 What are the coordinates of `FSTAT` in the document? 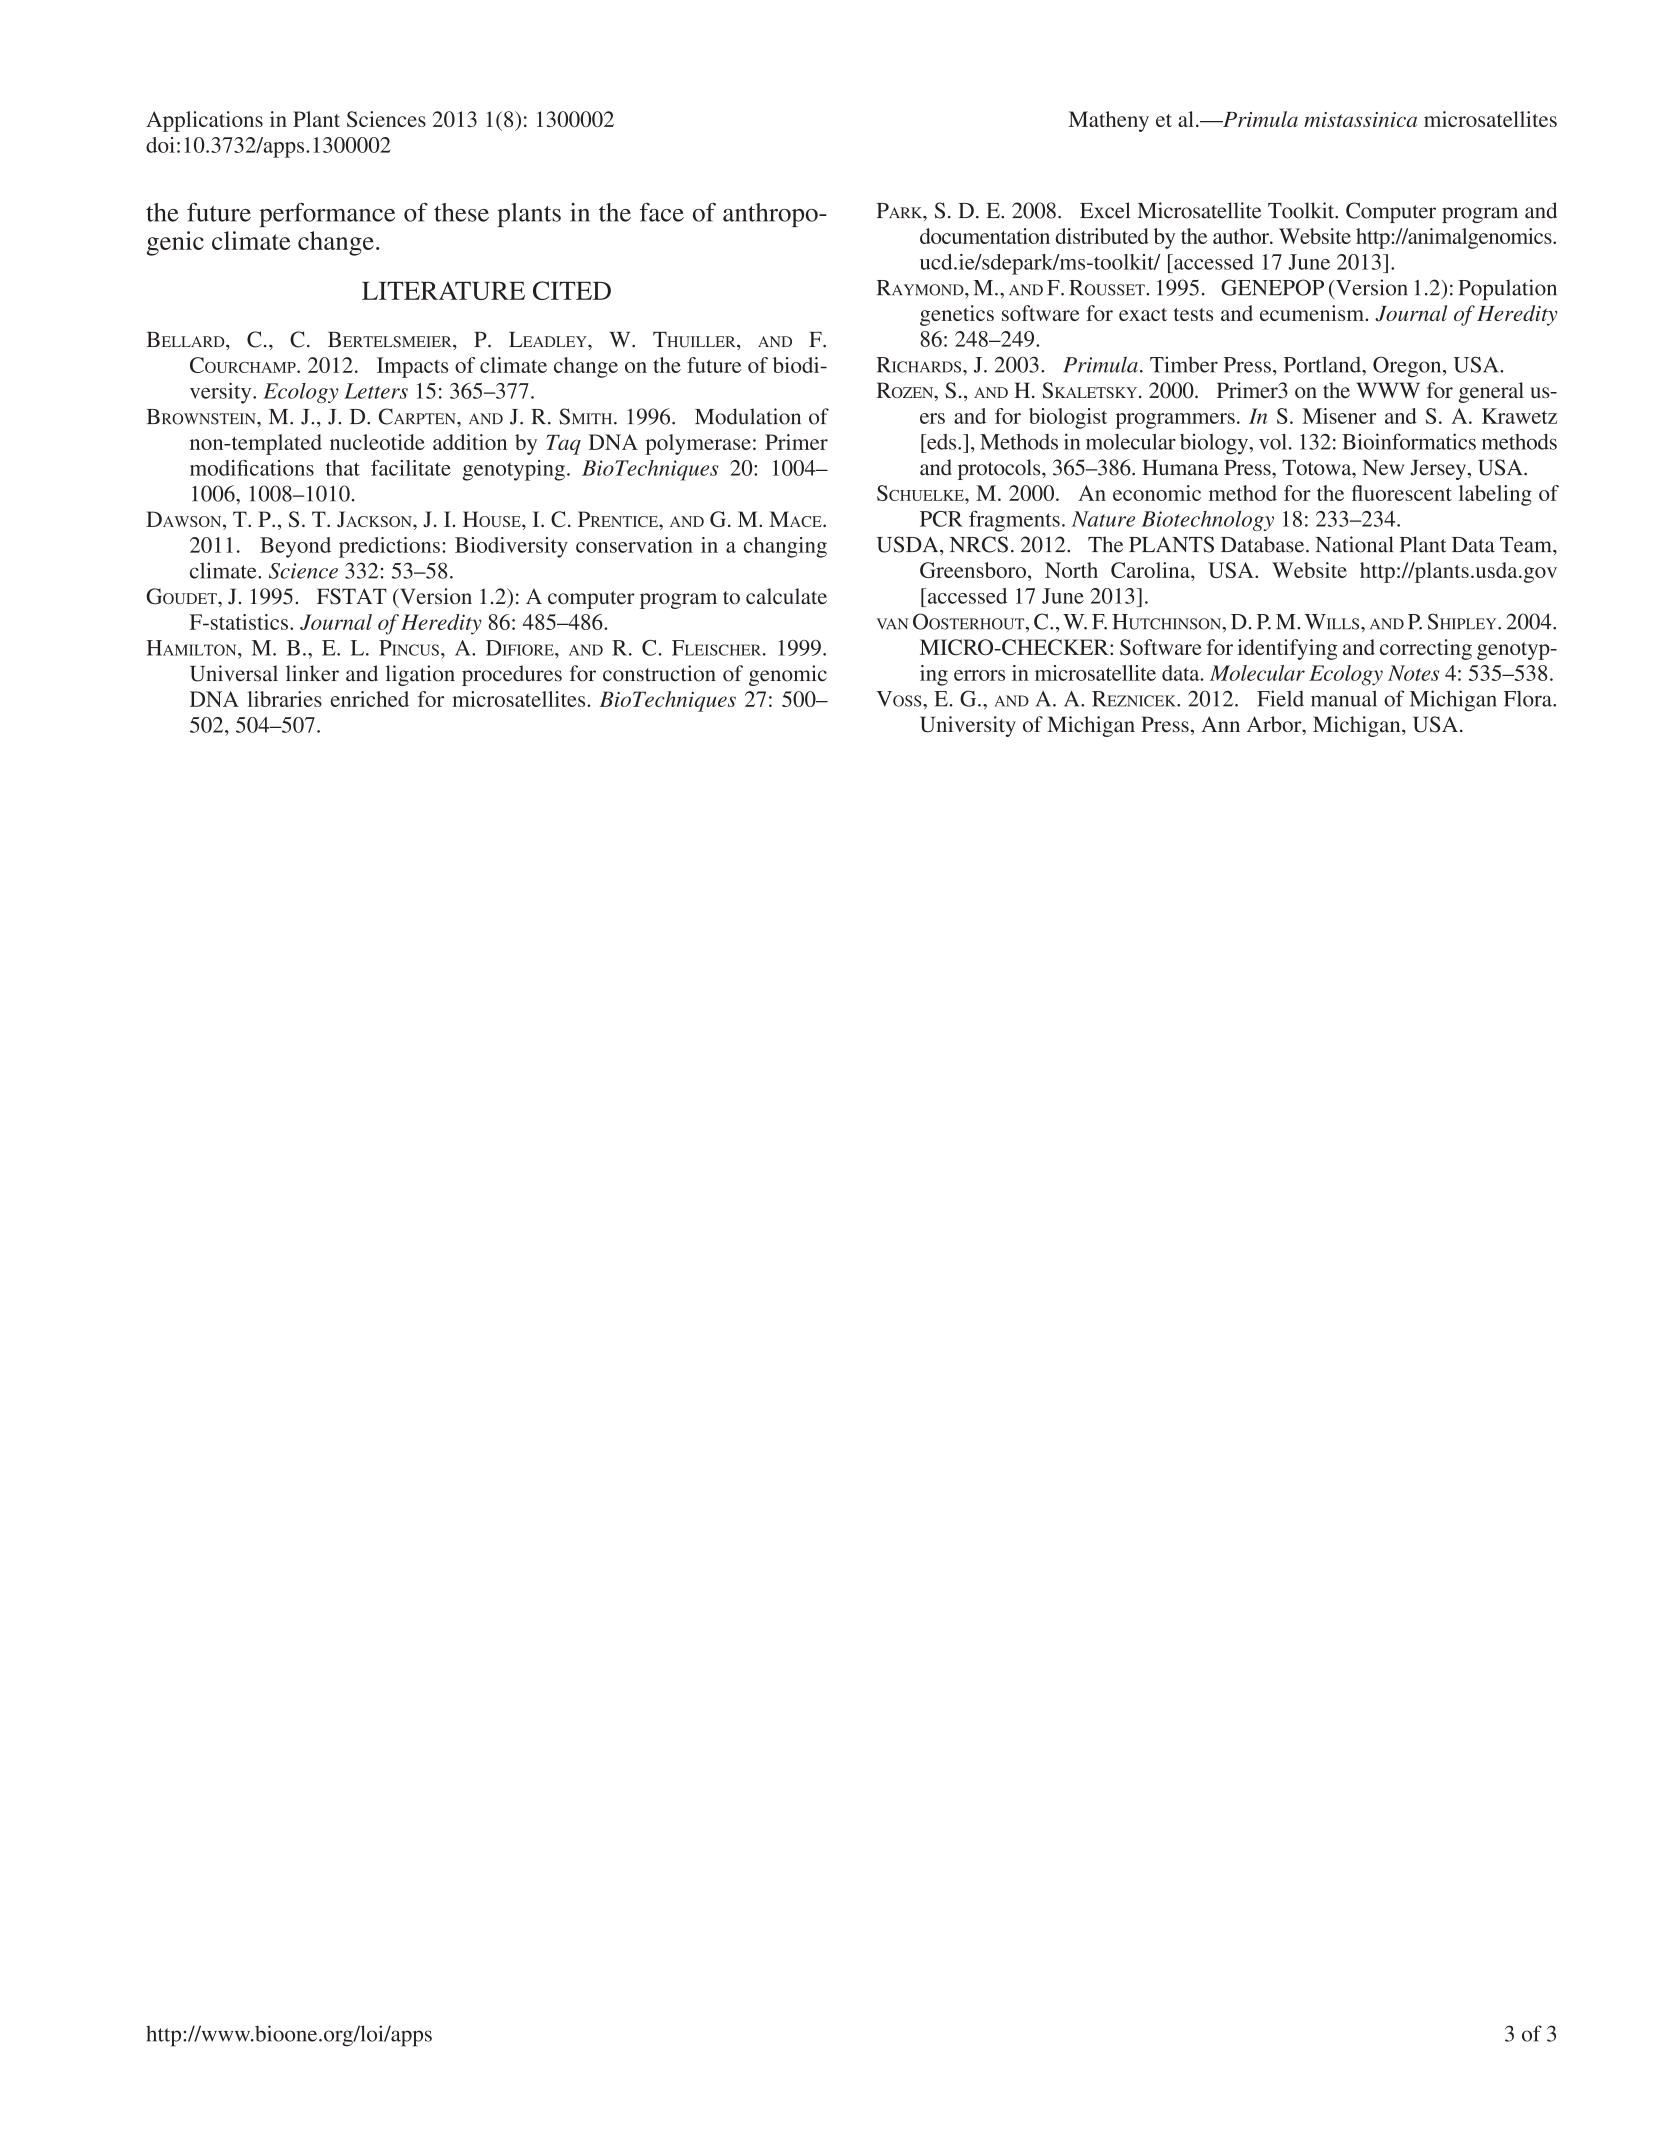 It's located at (352, 596).
